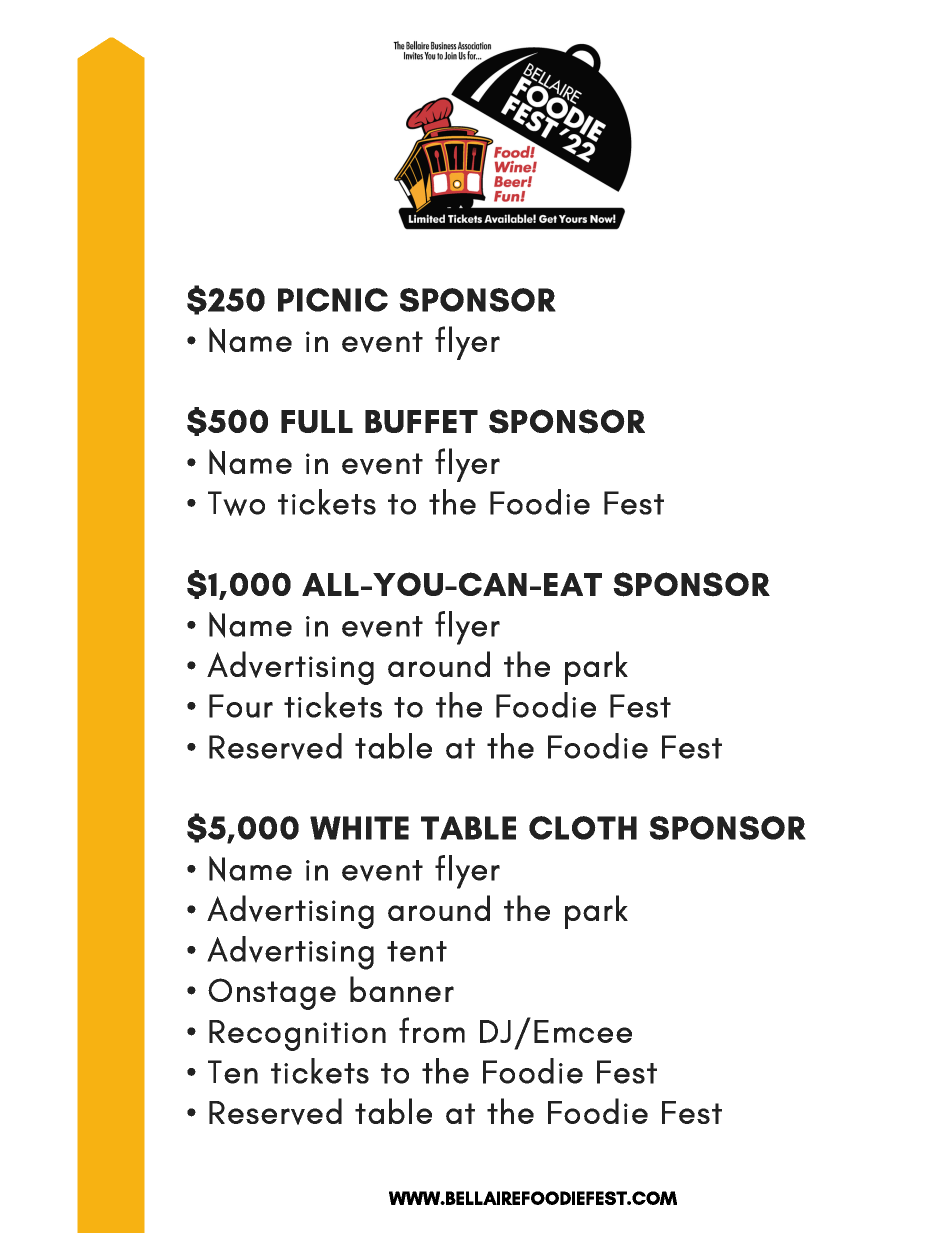  What do you see at coordinates (359, 828) in the document?
I see `WHITE` at bounding box center [359, 828].
